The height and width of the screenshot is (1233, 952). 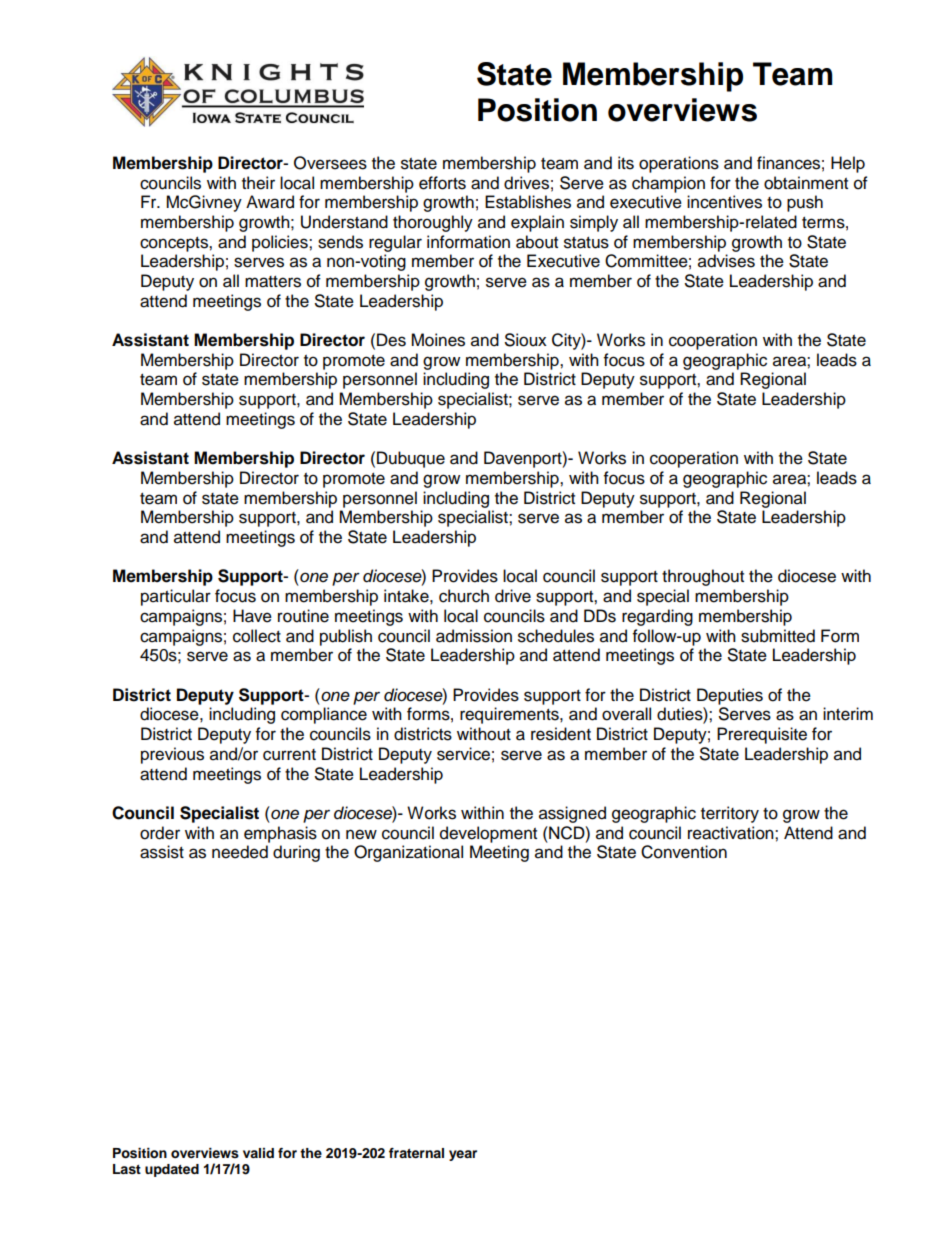 What do you see at coordinates (258, 183) in the screenshot?
I see `their` at bounding box center [258, 183].
